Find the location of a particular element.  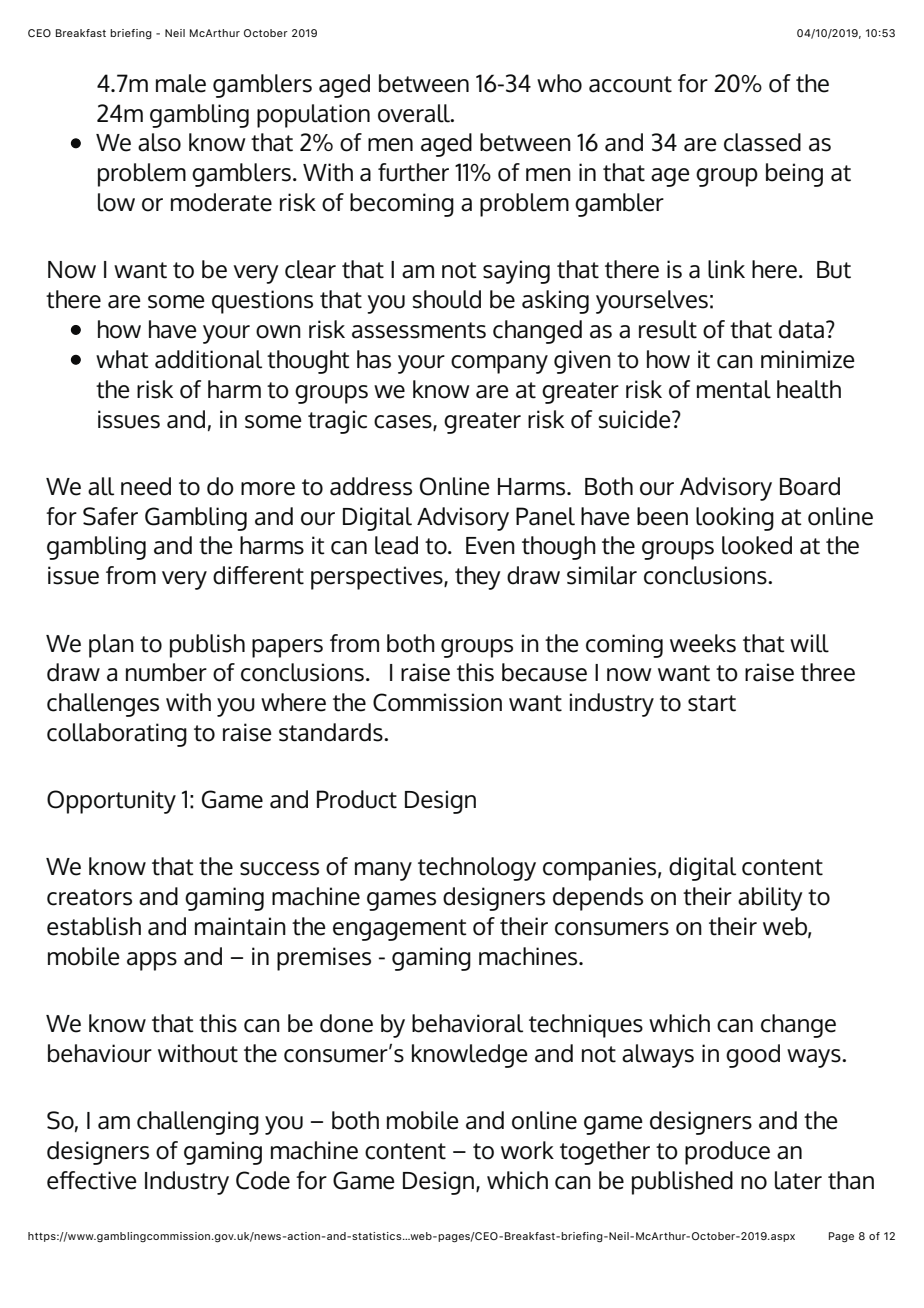

collaborating is located at coordinates (117, 735).
